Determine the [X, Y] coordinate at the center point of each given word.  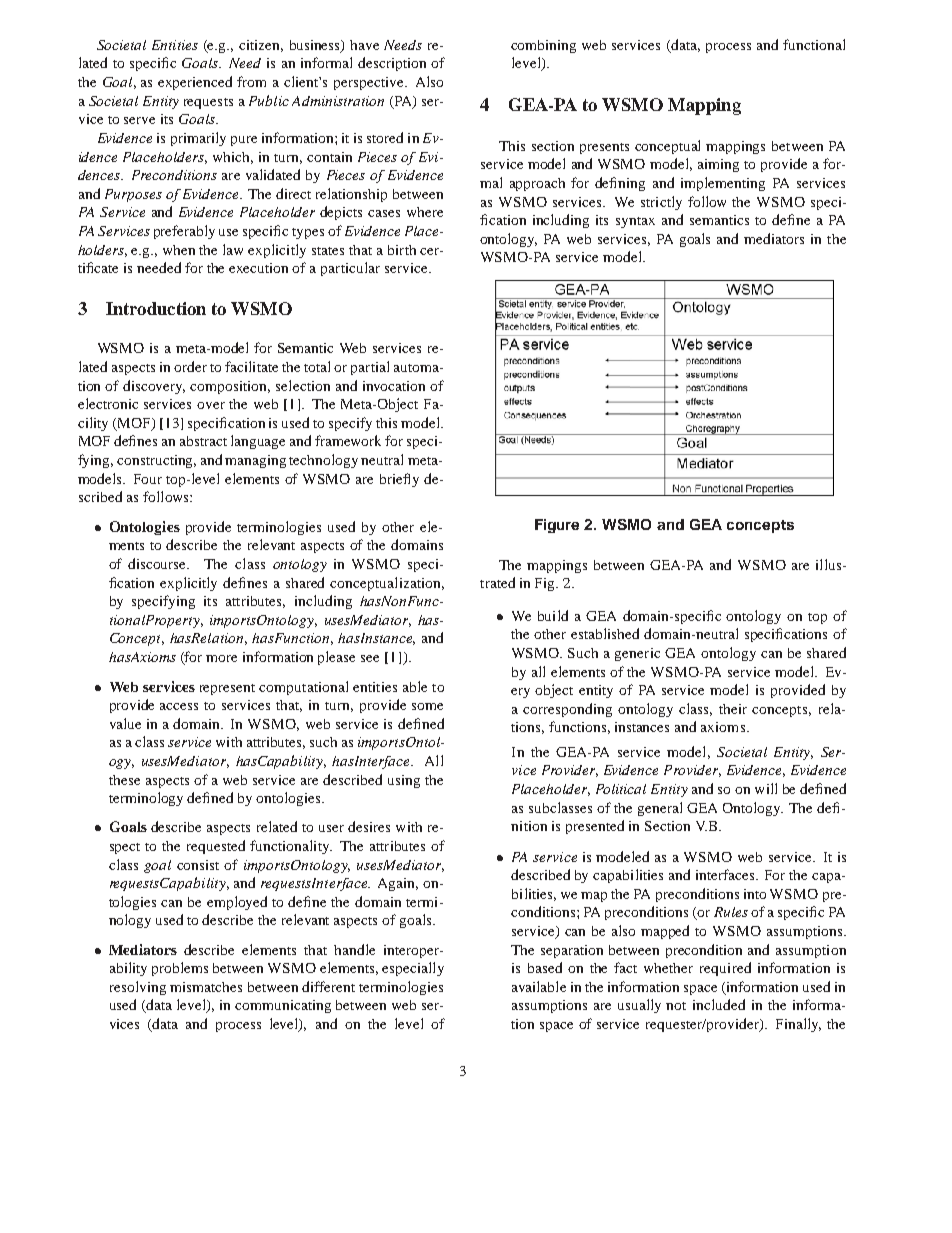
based [545, 967]
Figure [557, 526]
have [364, 45]
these [124, 780]
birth [402, 250]
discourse [158, 563]
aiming [718, 165]
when [179, 250]
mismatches [206, 987]
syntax [635, 222]
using [404, 781]
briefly [399, 480]
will [766, 788]
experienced [195, 83]
